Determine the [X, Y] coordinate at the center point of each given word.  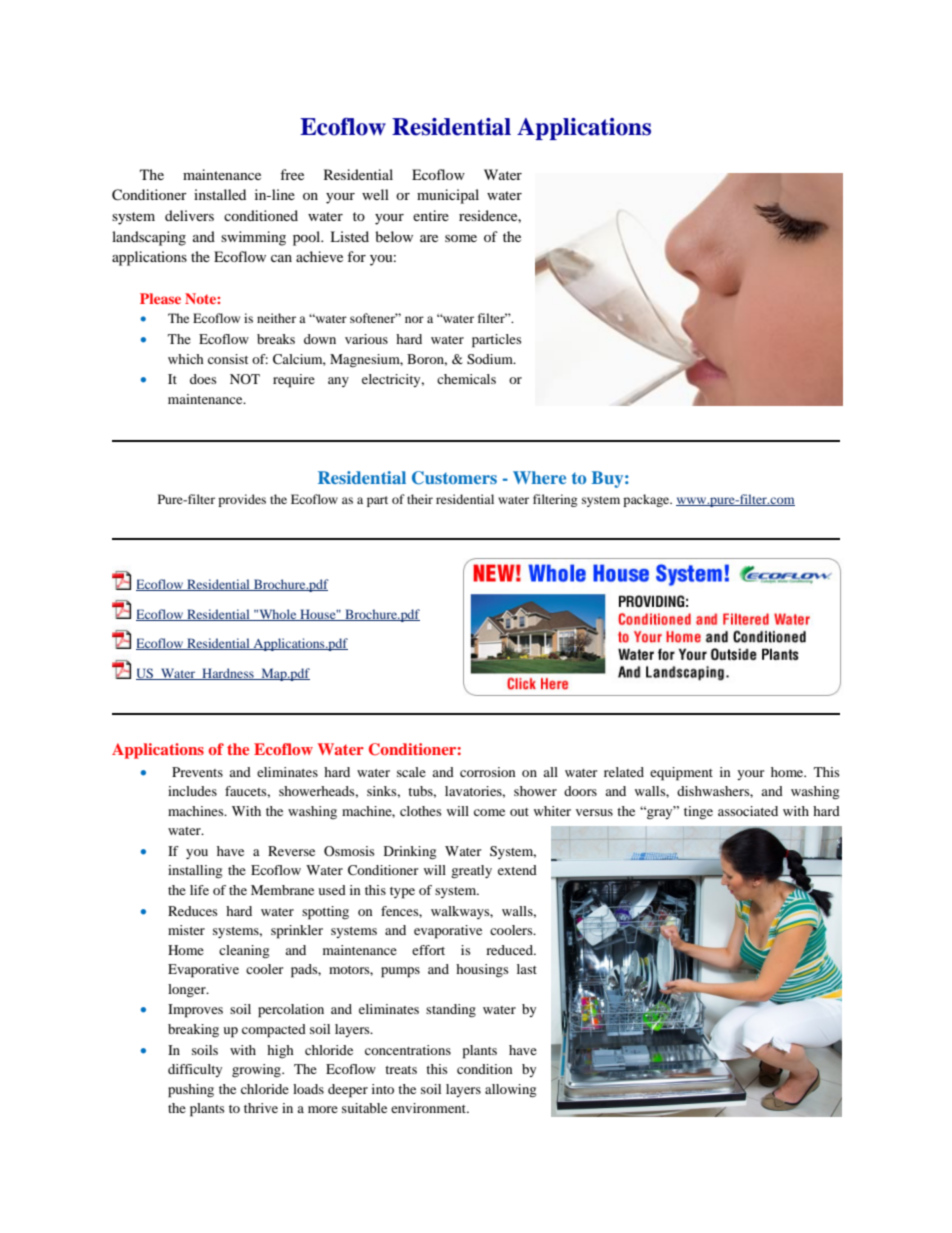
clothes [421, 811]
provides [242, 500]
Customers [454, 478]
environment [430, 1108]
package [647, 500]
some [461, 238]
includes [192, 791]
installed [220, 194]
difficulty [195, 1070]
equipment [681, 774]
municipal [448, 196]
